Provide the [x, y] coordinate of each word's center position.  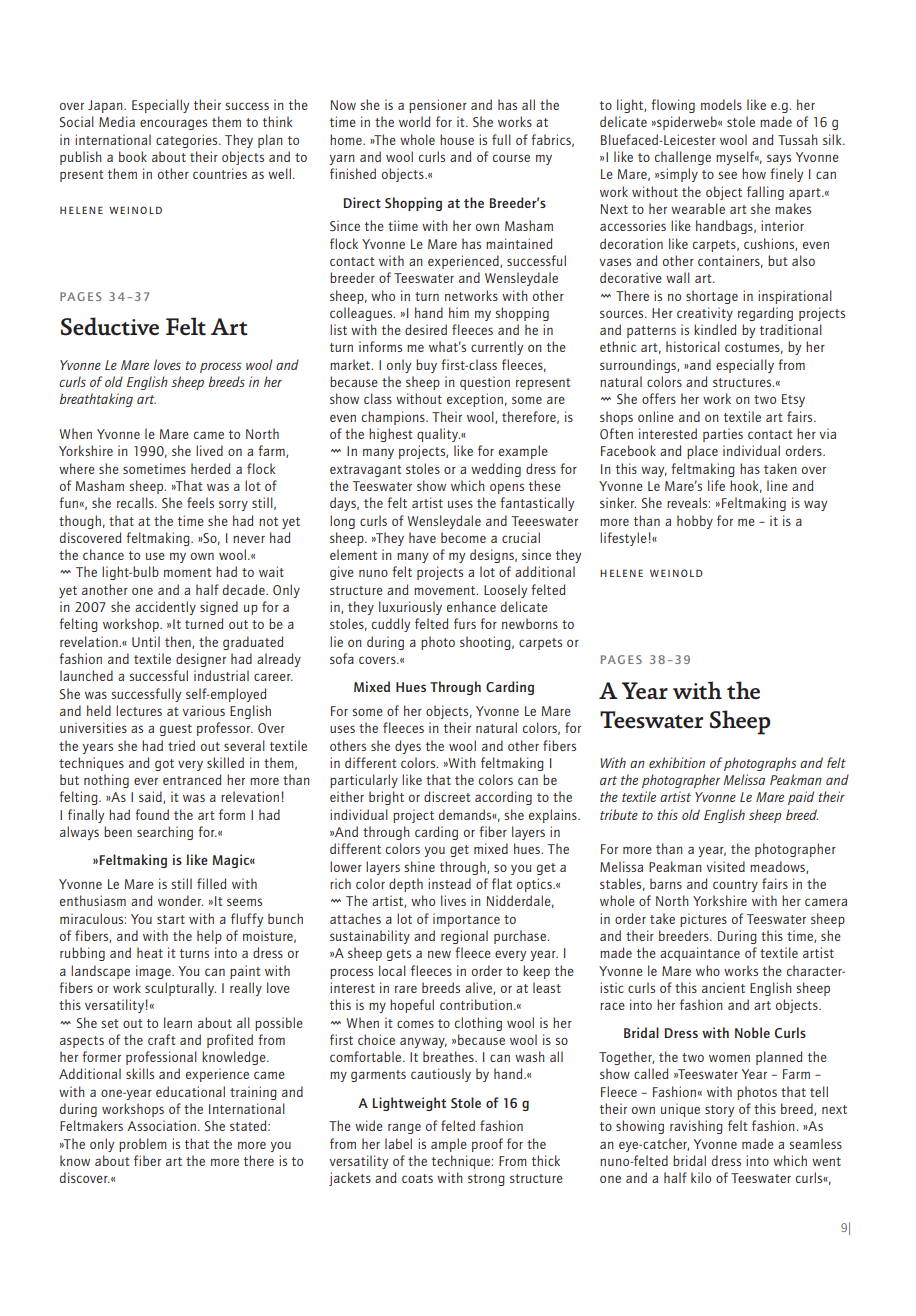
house [457, 139]
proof [487, 1145]
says [779, 159]
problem [143, 1145]
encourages [173, 124]
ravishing [696, 1127]
